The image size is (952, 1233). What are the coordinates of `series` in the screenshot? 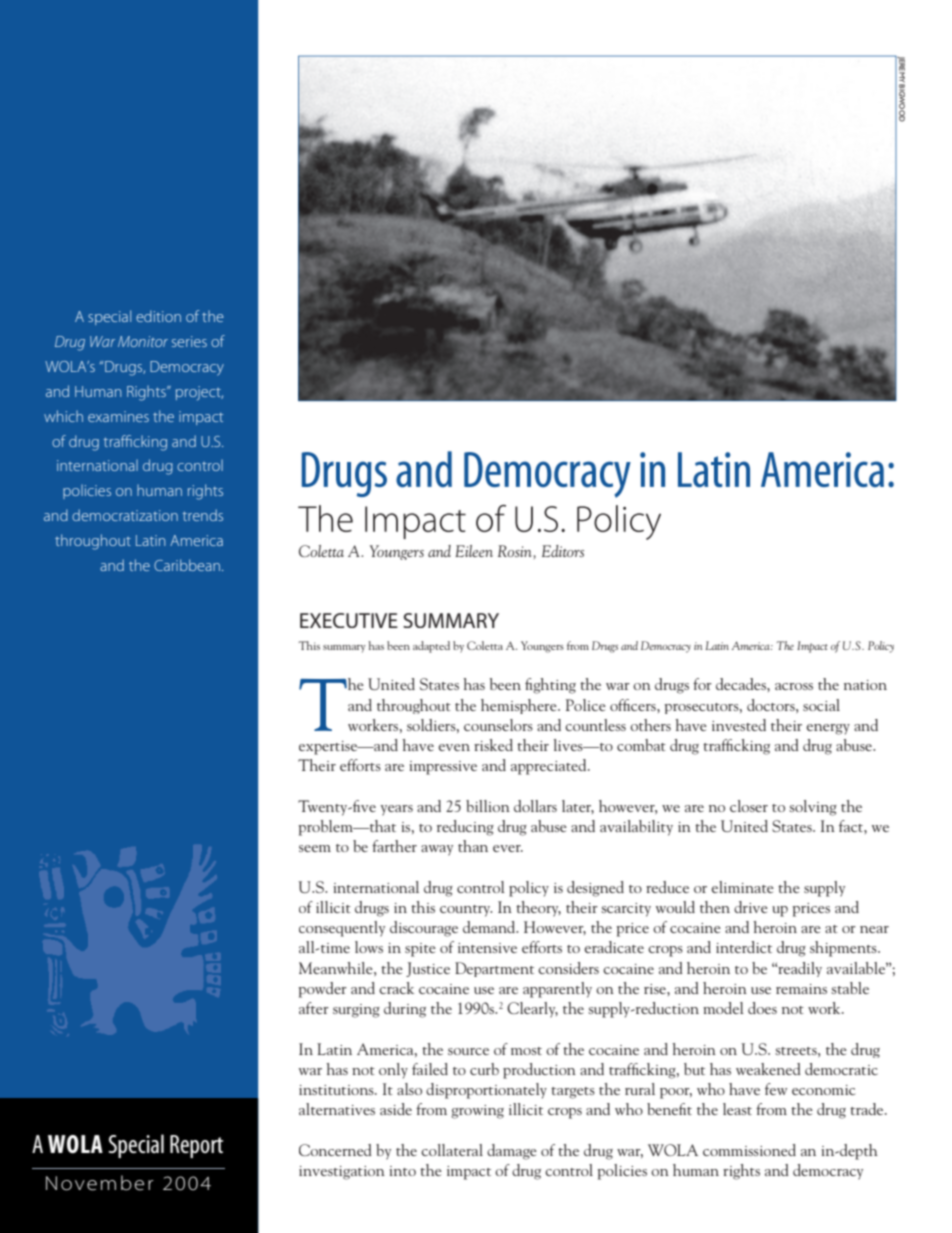 It's located at (189, 341).
